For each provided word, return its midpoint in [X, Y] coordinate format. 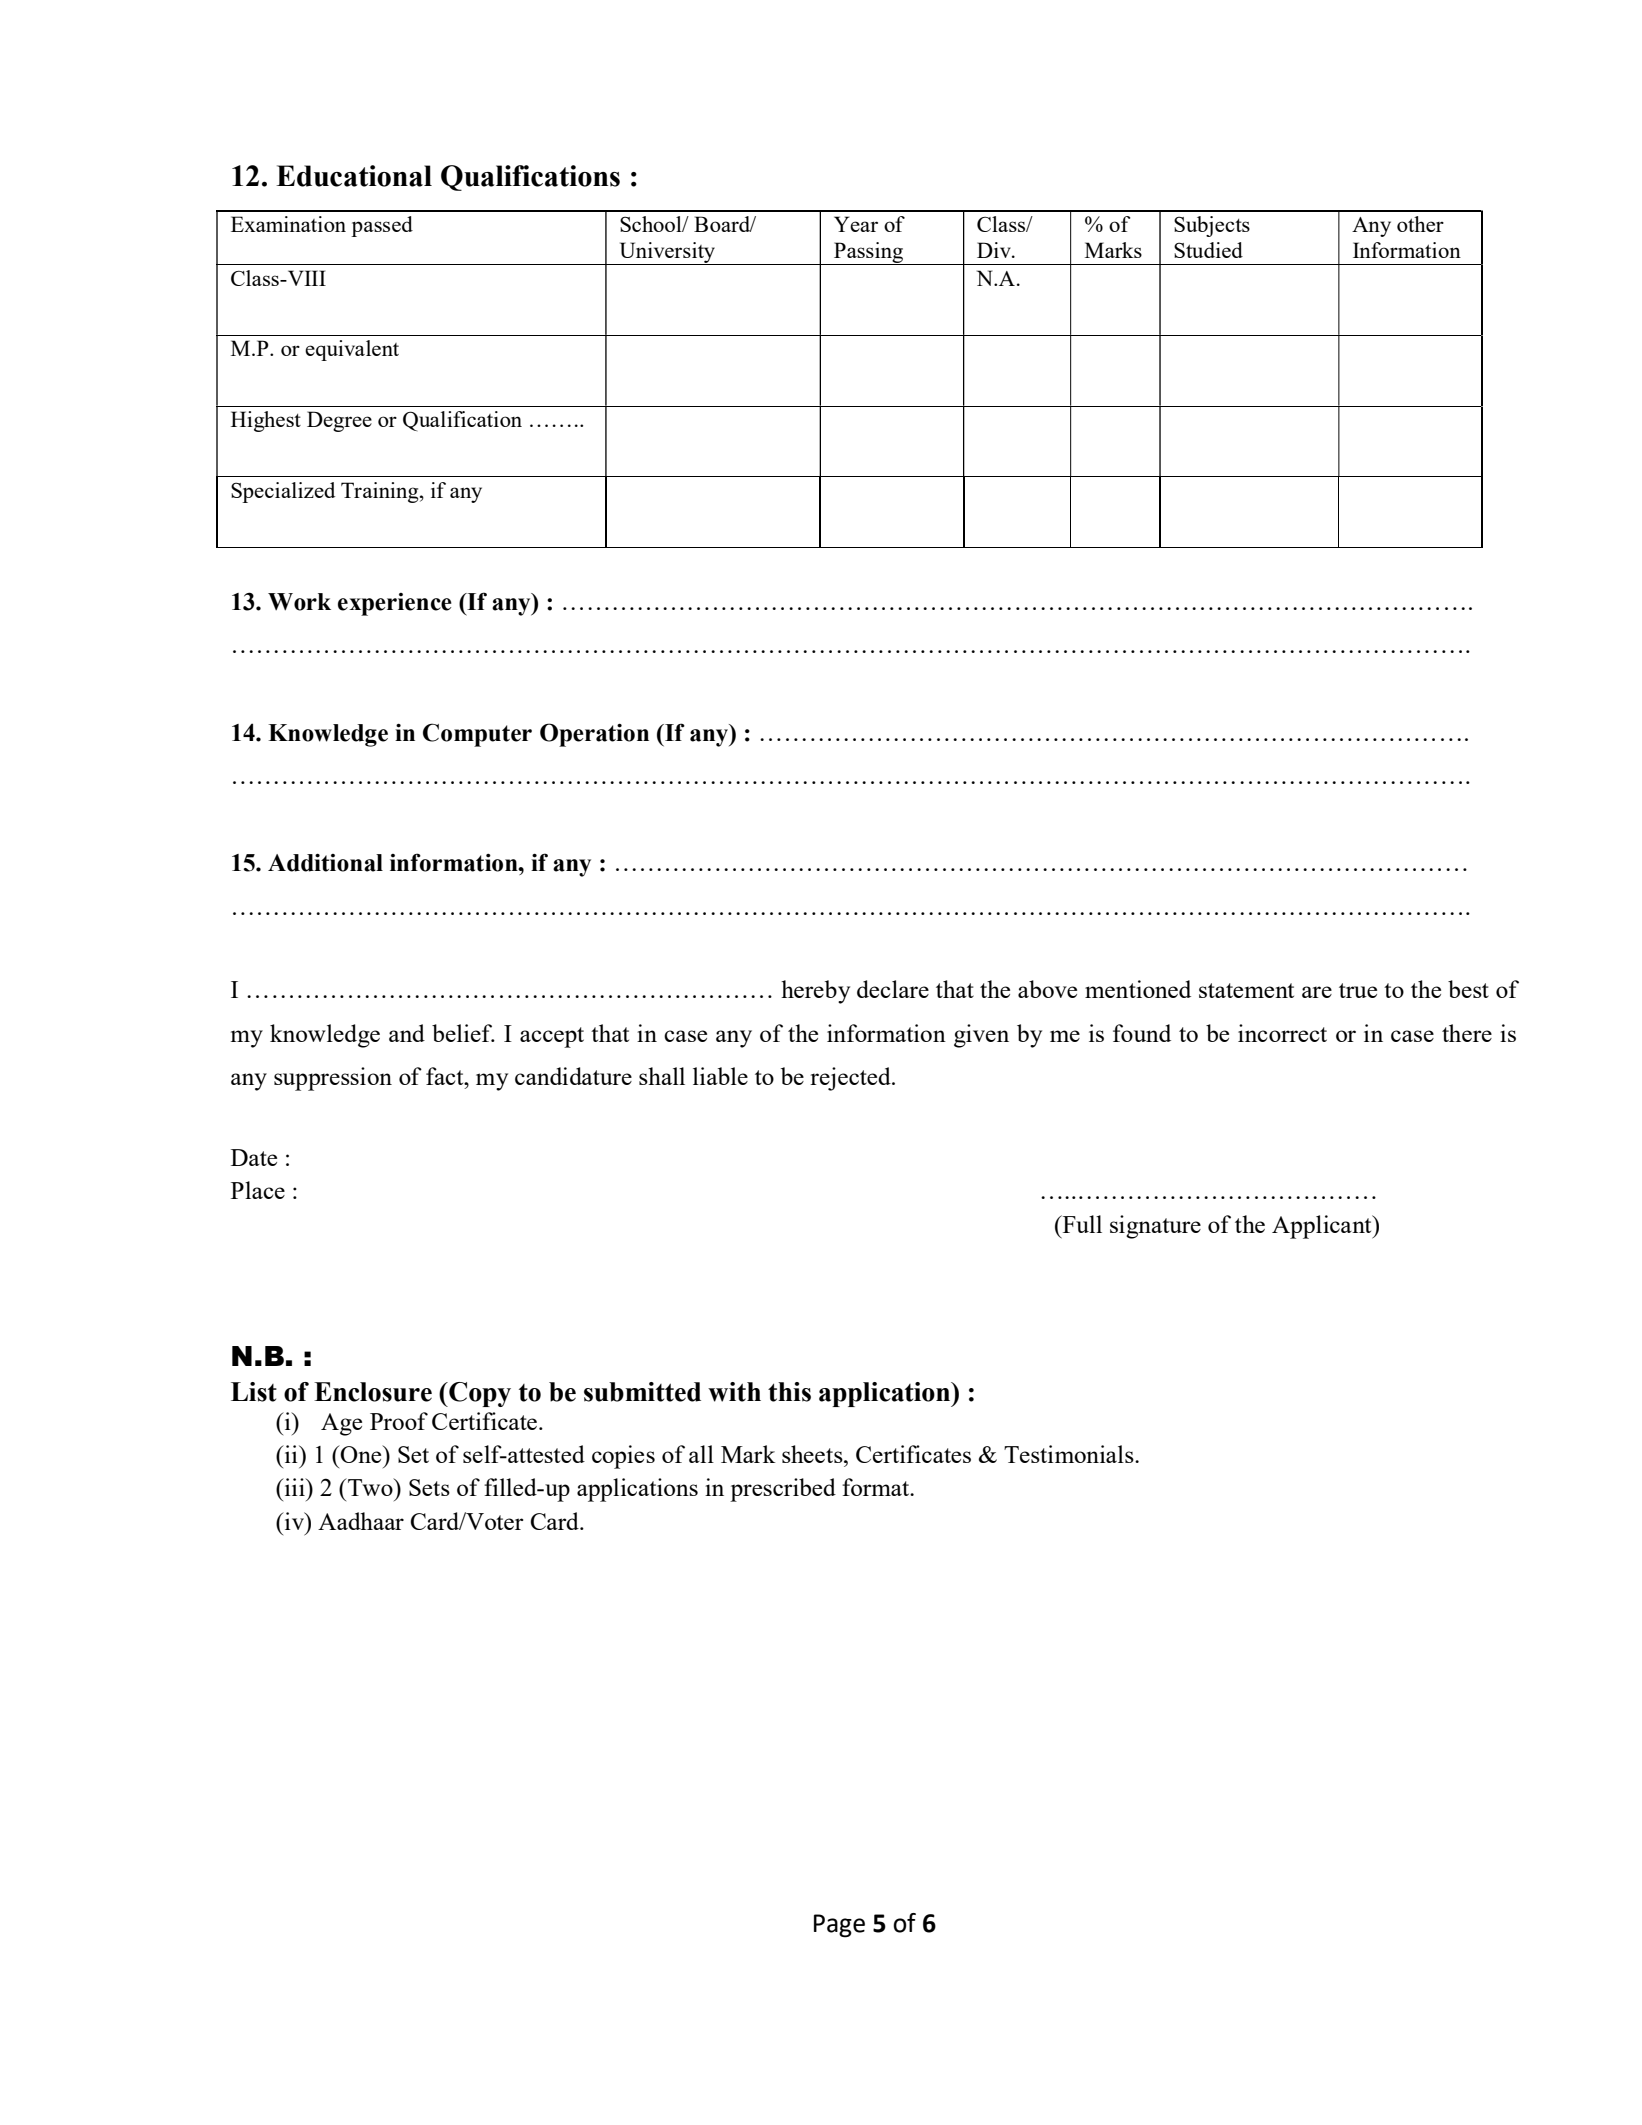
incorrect [1282, 1033]
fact [446, 1076]
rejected [851, 1079]
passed [382, 226]
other [1420, 224]
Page [839, 1926]
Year [856, 224]
